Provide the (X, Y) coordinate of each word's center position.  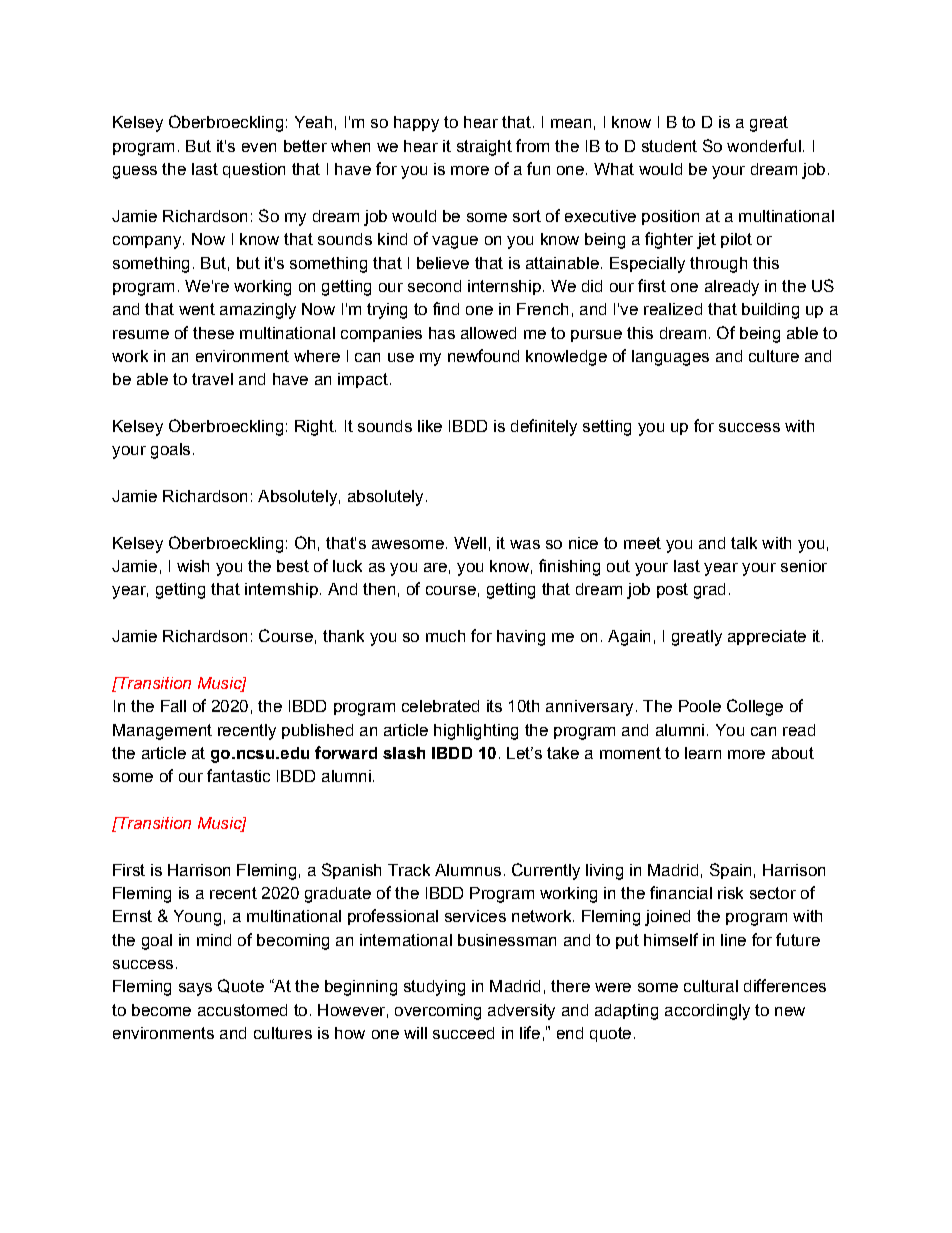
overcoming (438, 1012)
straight (484, 148)
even (259, 147)
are (435, 567)
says (195, 989)
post (672, 590)
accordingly (707, 1012)
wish (193, 566)
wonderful (764, 145)
